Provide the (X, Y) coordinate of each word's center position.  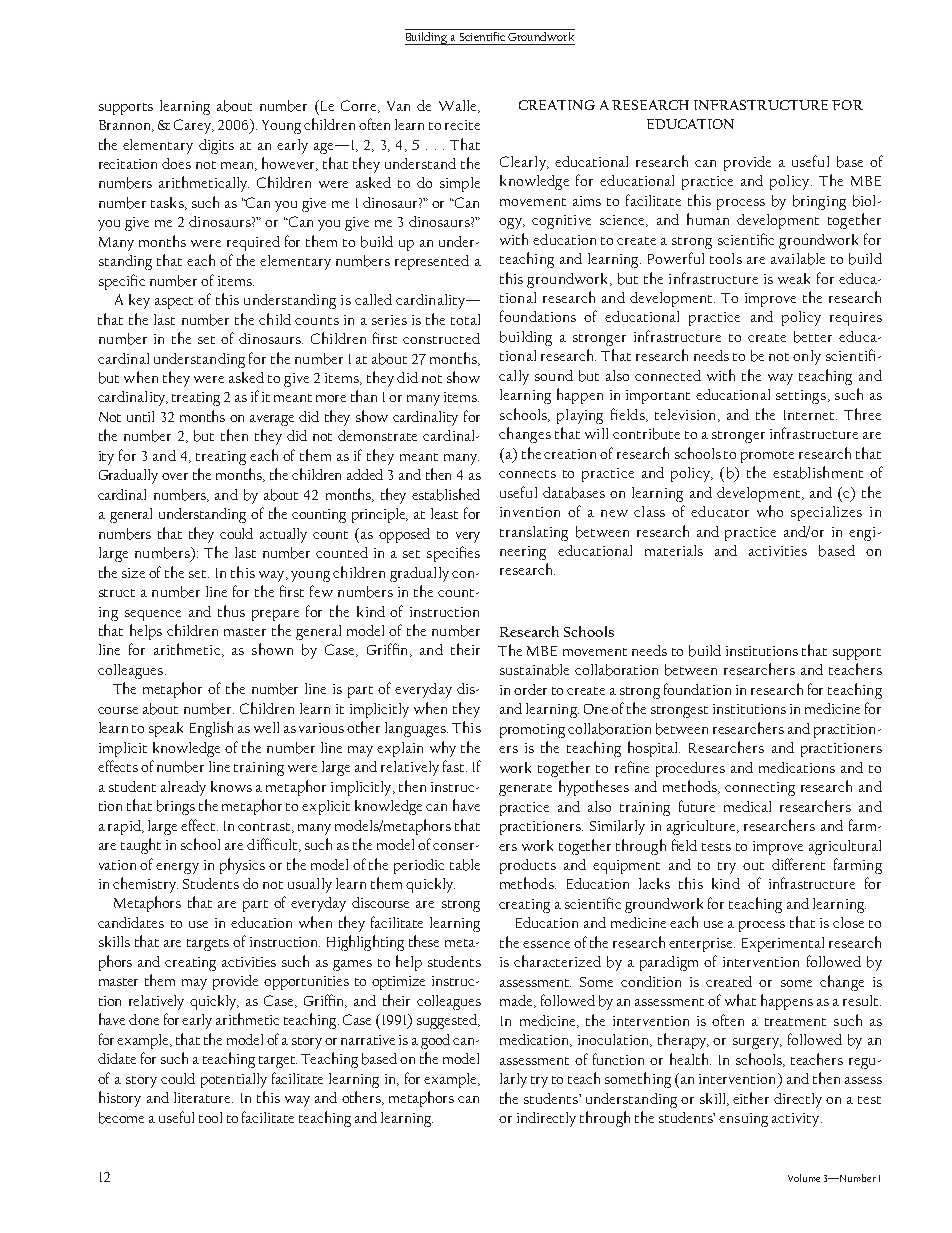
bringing (819, 202)
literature (203, 1097)
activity (797, 1120)
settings (801, 397)
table (465, 865)
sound (554, 375)
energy (177, 868)
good (437, 1041)
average (272, 420)
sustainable (534, 670)
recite (462, 125)
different (798, 864)
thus (231, 611)
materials (674, 550)
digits (216, 146)
